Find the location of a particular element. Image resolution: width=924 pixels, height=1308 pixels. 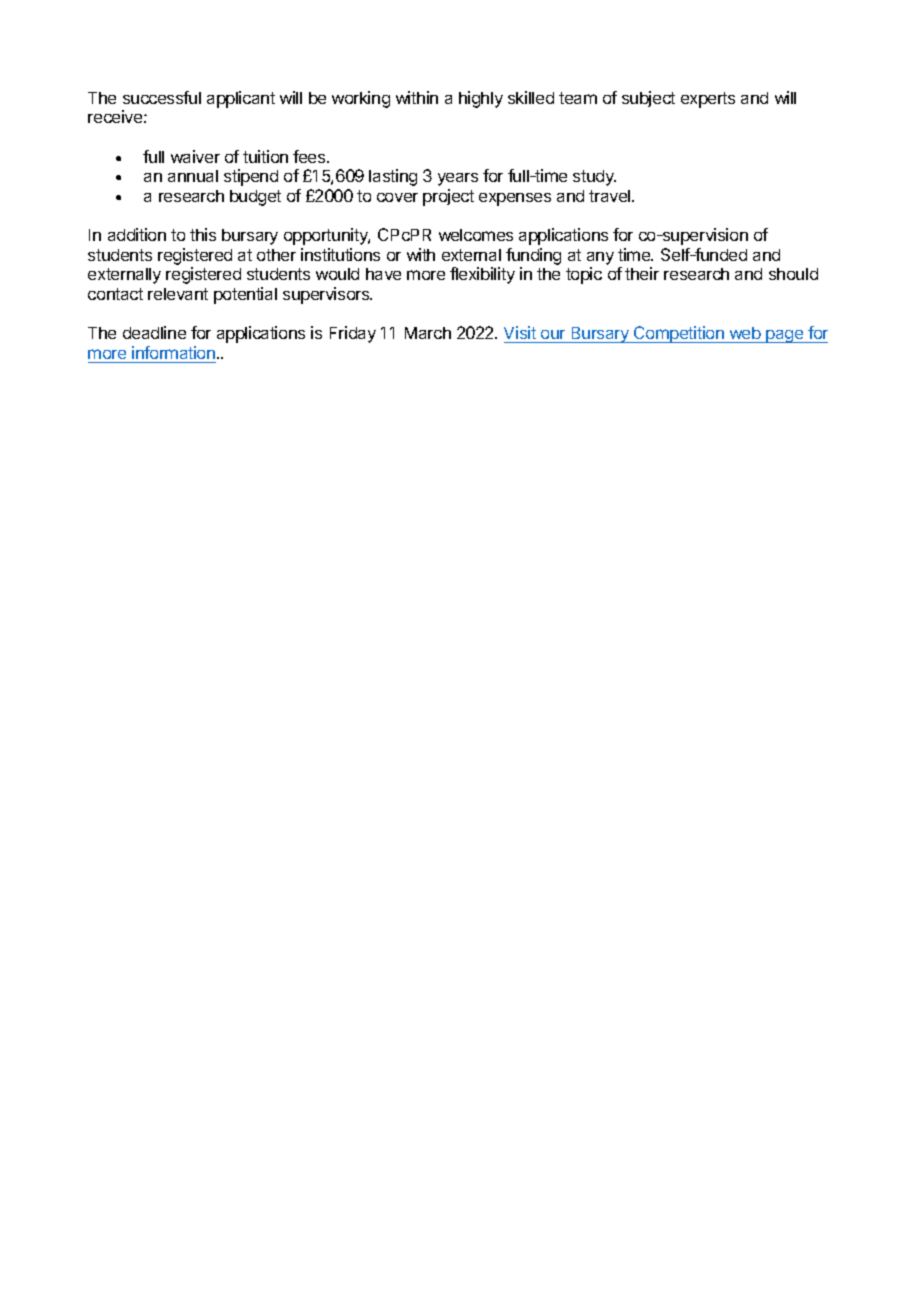

March is located at coordinates (428, 333).
